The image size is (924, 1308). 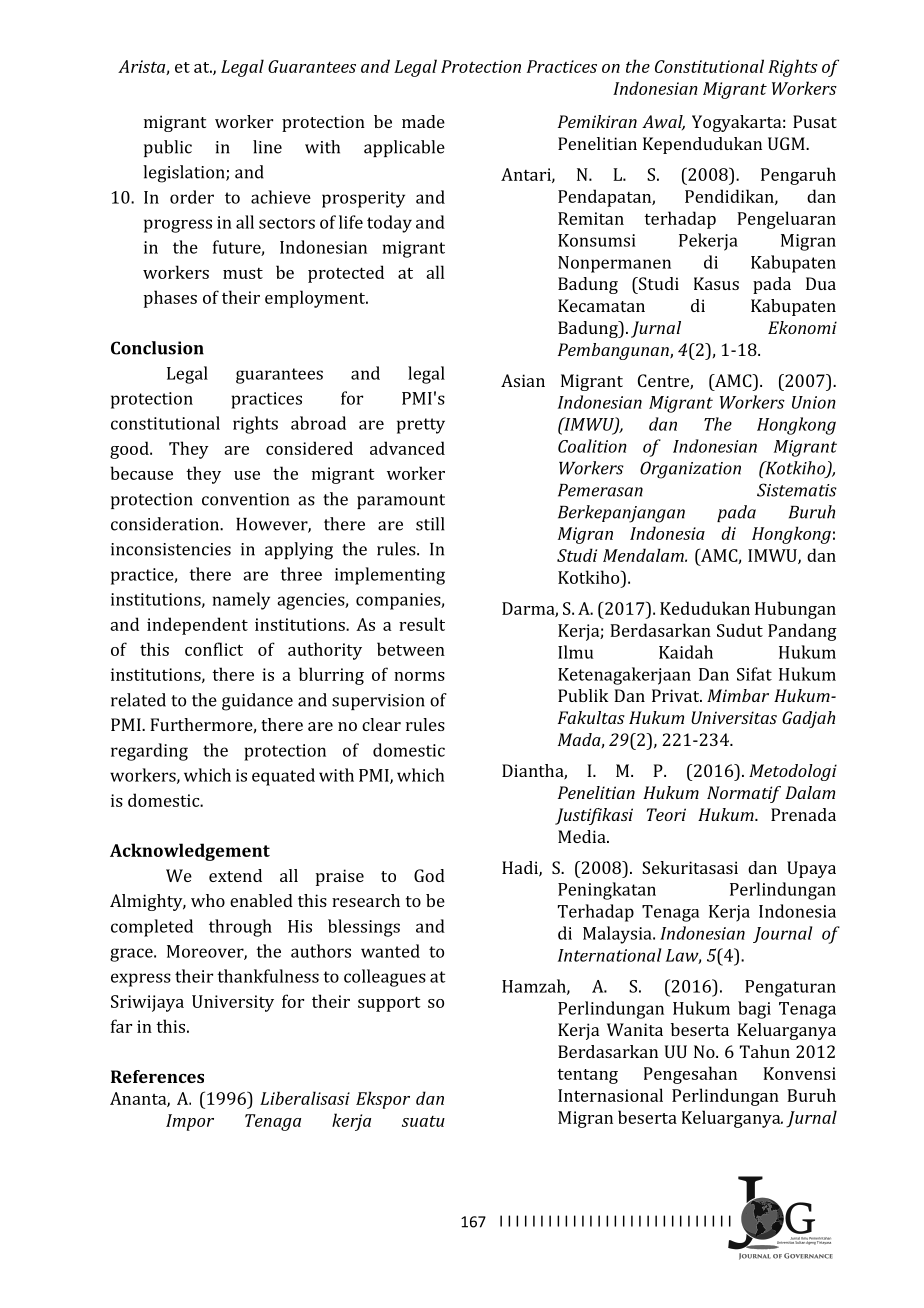 I want to click on public, so click(x=168, y=148).
